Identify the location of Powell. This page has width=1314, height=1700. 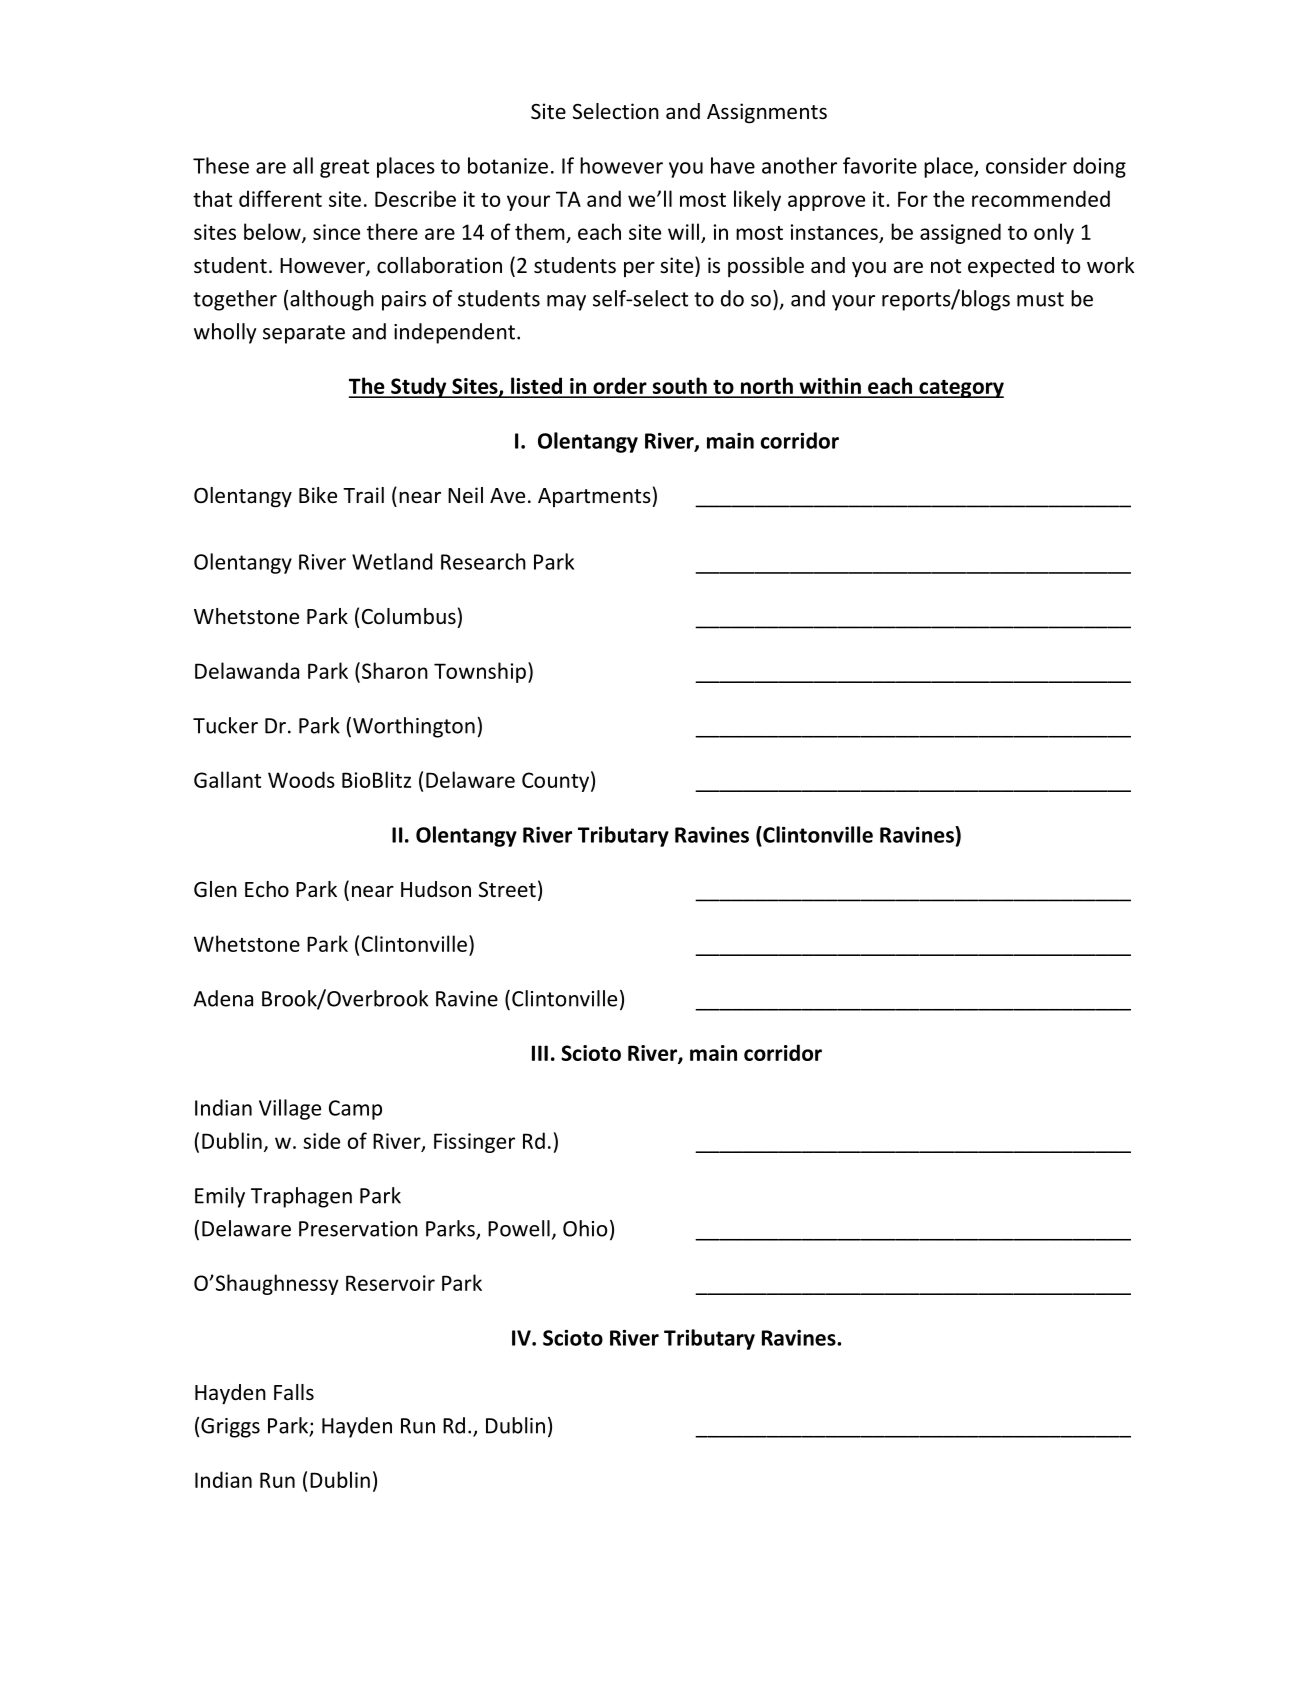
(519, 1228).
